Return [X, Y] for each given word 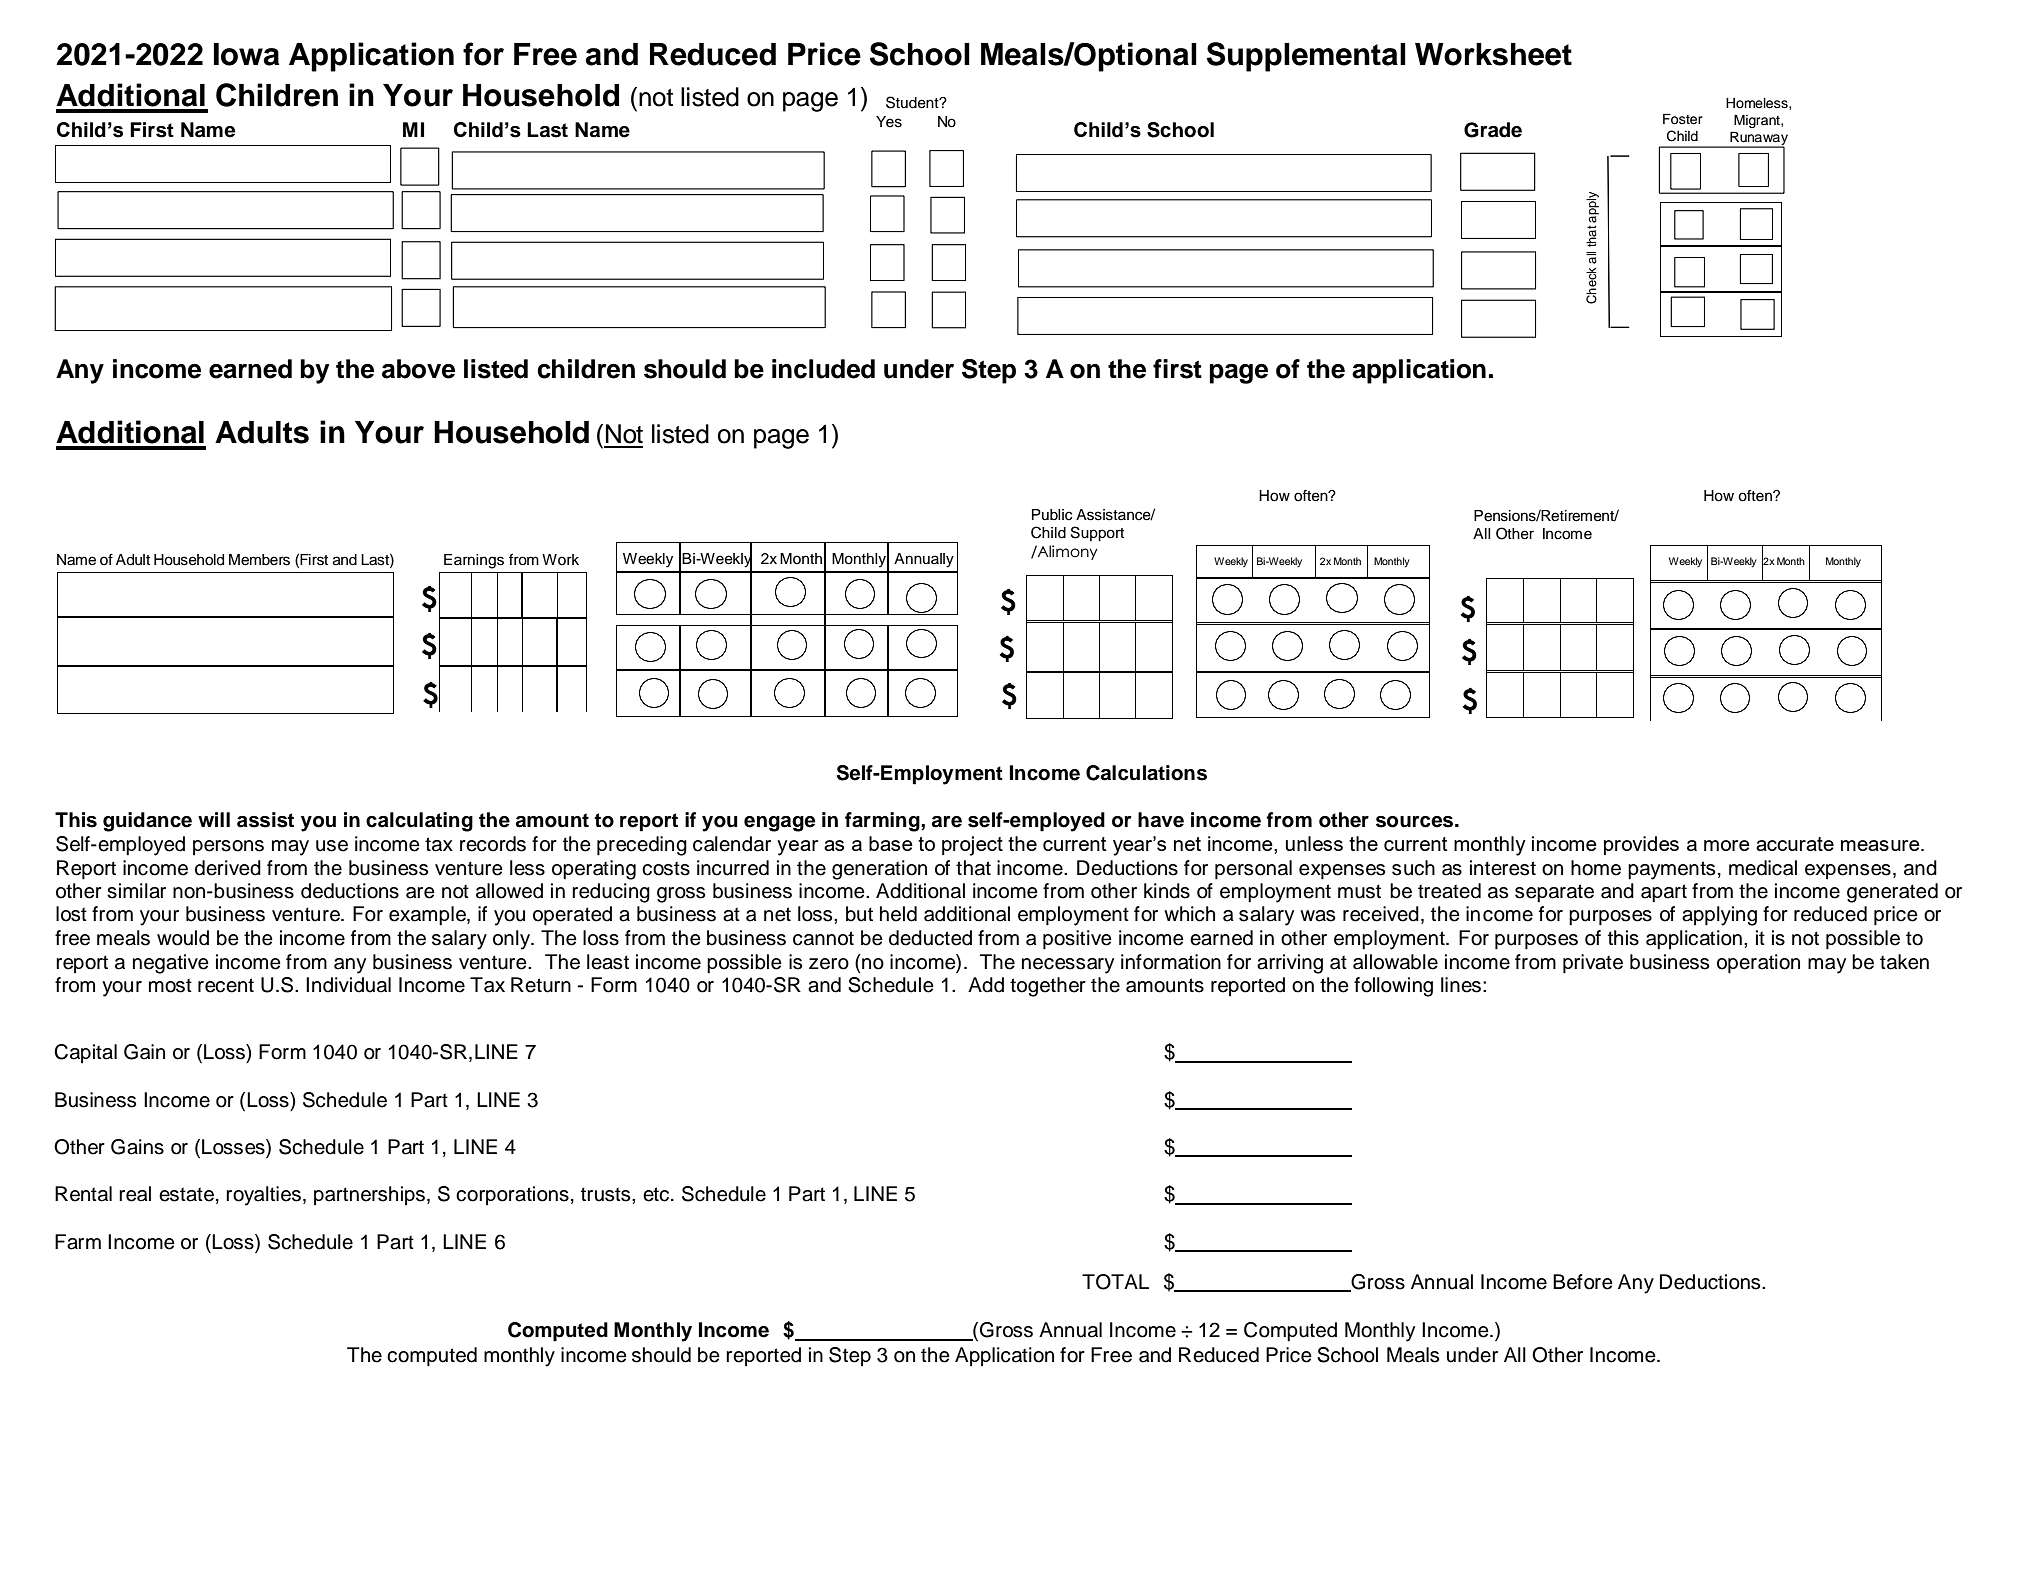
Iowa [246, 54]
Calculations [1146, 773]
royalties [263, 1196]
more [1727, 845]
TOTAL [1115, 1282]
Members [259, 560]
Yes [889, 122]
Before [1583, 1282]
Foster [1683, 119]
